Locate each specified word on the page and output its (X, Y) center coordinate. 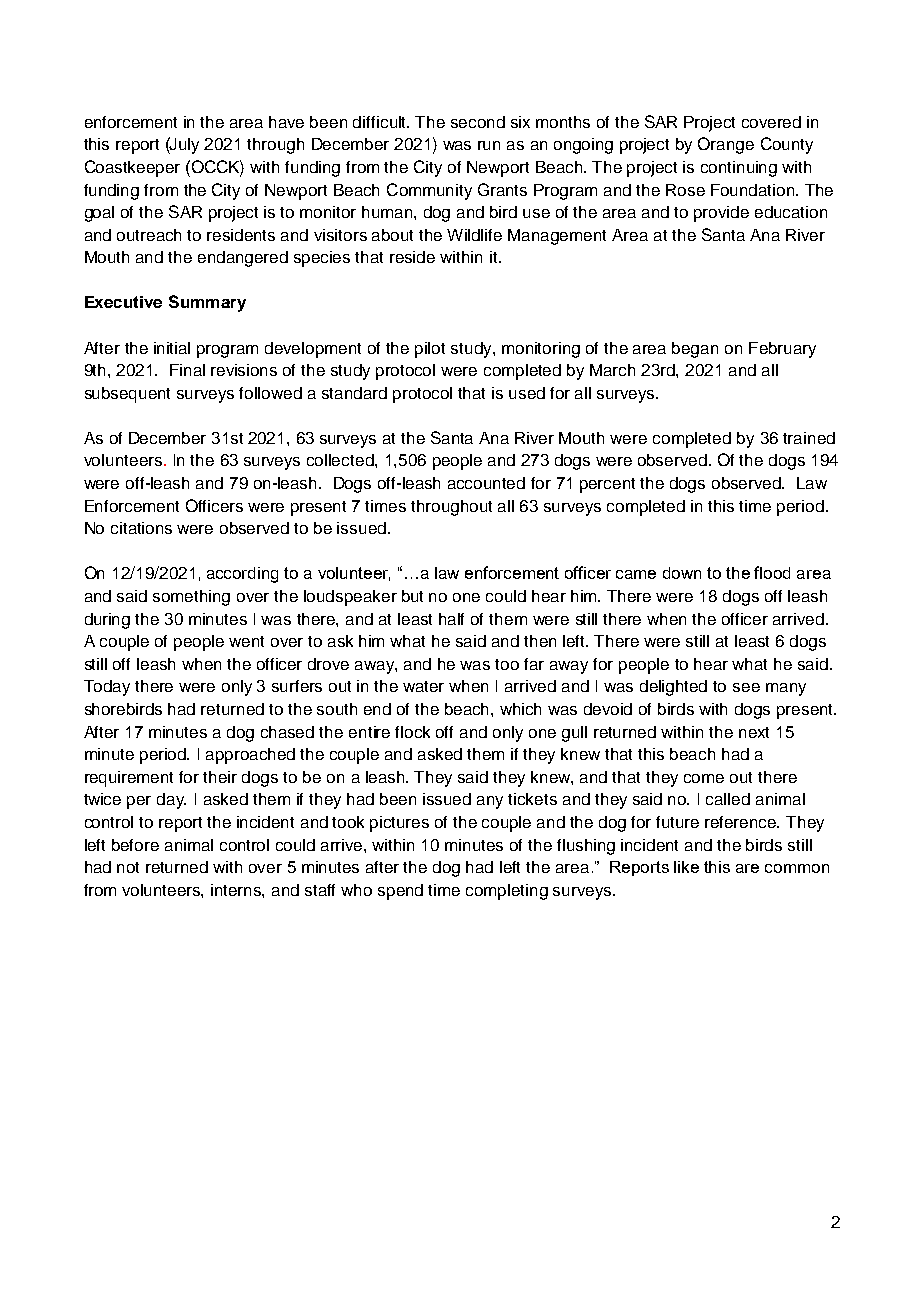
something (191, 598)
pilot (430, 350)
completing (507, 892)
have (286, 122)
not (128, 867)
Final (187, 370)
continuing (739, 169)
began (695, 350)
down (682, 573)
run (489, 145)
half (451, 619)
